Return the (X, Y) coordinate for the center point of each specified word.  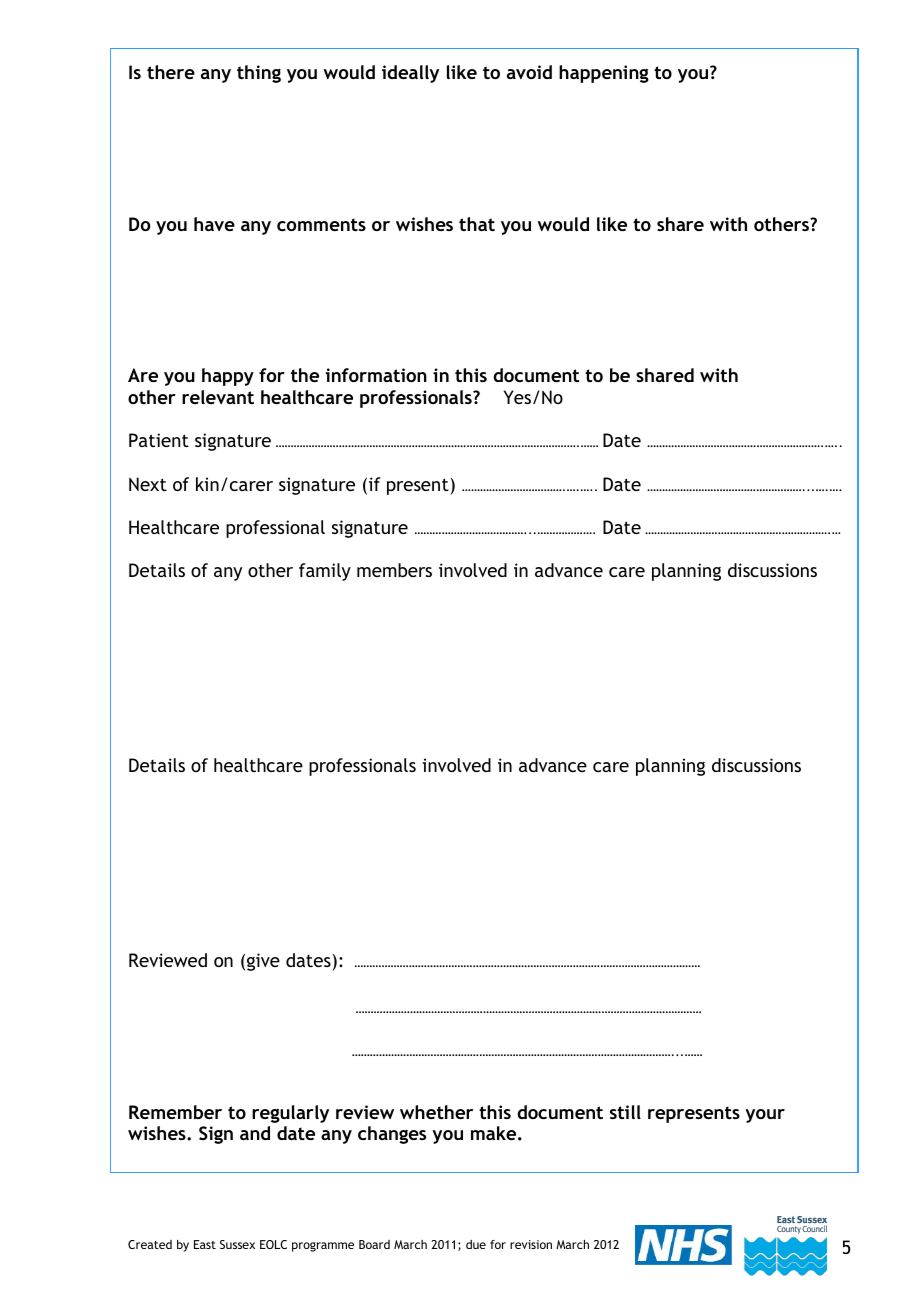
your (765, 1116)
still (625, 1112)
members (394, 570)
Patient (159, 440)
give (263, 962)
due (476, 1244)
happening (604, 74)
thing (259, 74)
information (376, 375)
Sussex (237, 1244)
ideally (410, 74)
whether (436, 1112)
